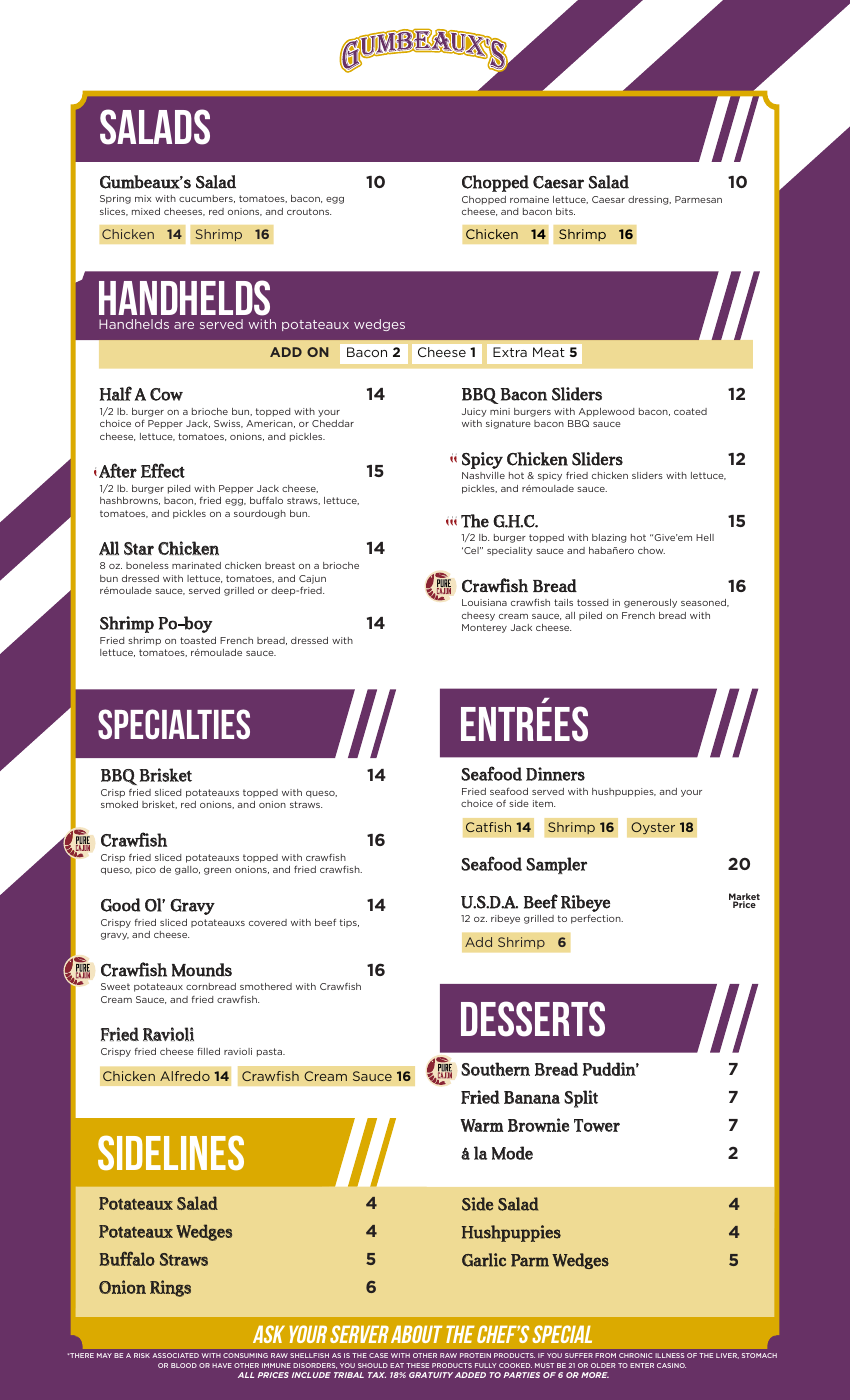 This screenshot has width=850, height=1400. I want to click on chow, so click(651, 550).
